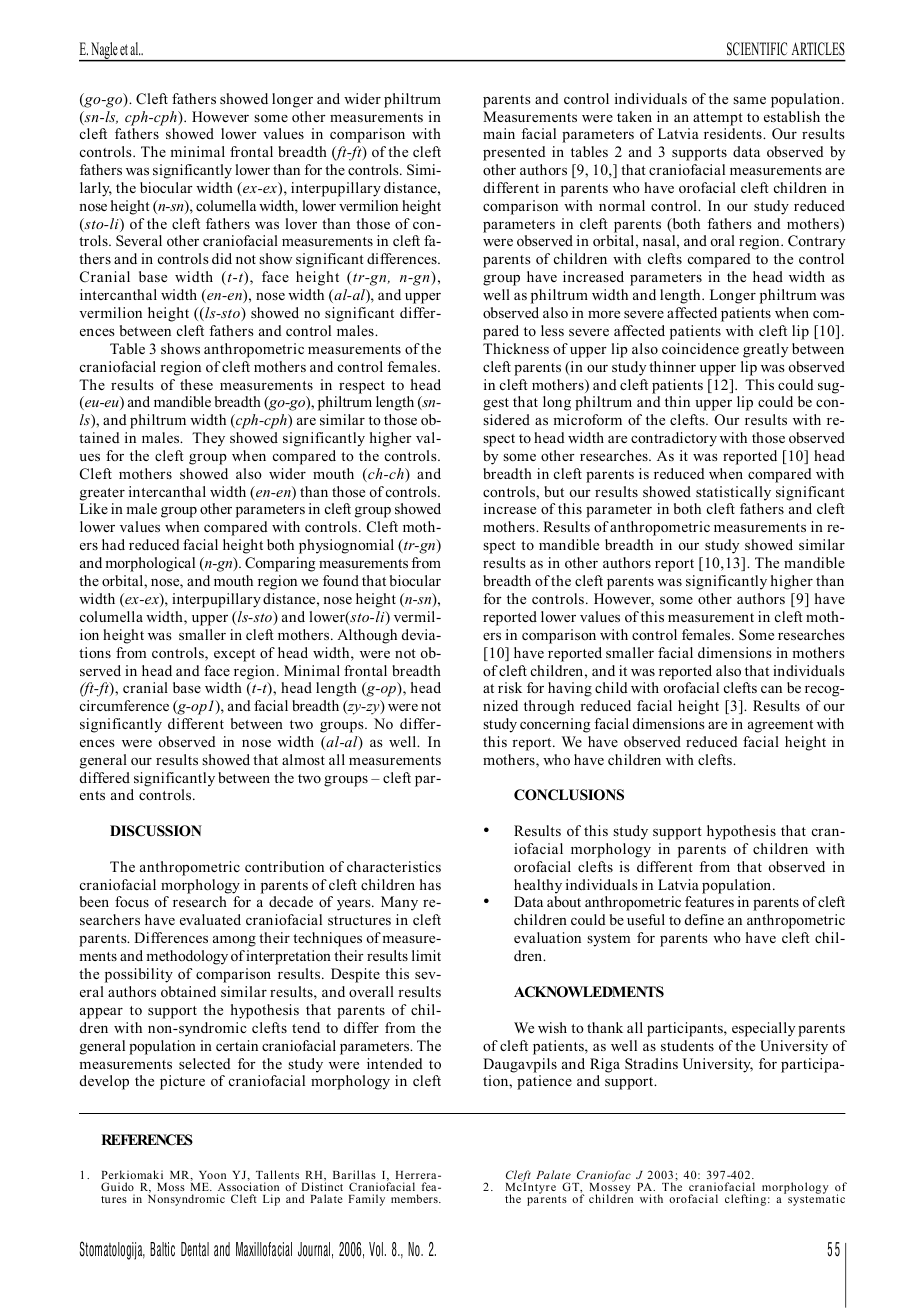  What do you see at coordinates (700, 348) in the image?
I see `coincidence` at bounding box center [700, 348].
